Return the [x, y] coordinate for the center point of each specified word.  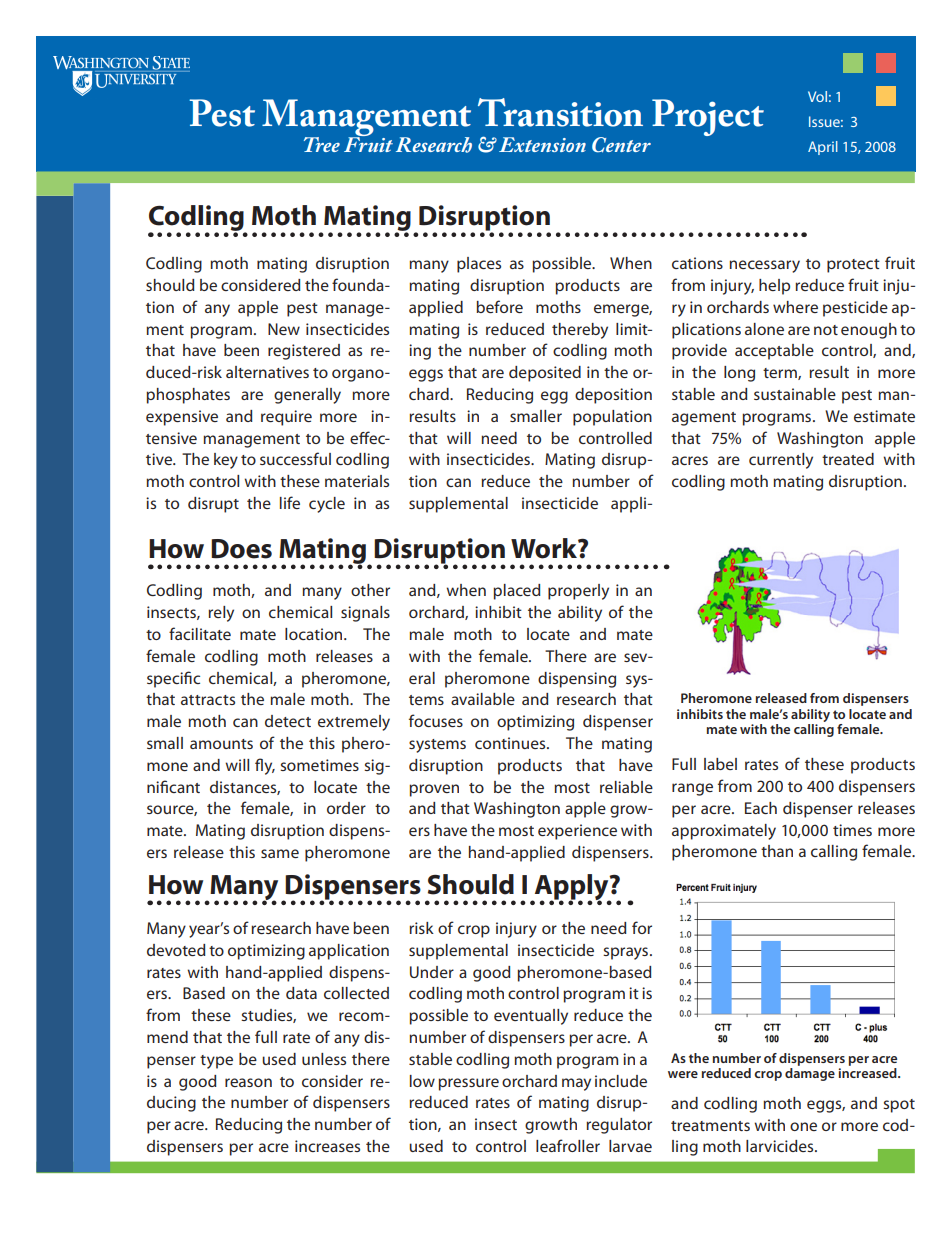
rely [221, 614]
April [823, 148]
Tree [322, 144]
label [720, 764]
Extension [542, 144]
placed [517, 592]
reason [248, 1082]
